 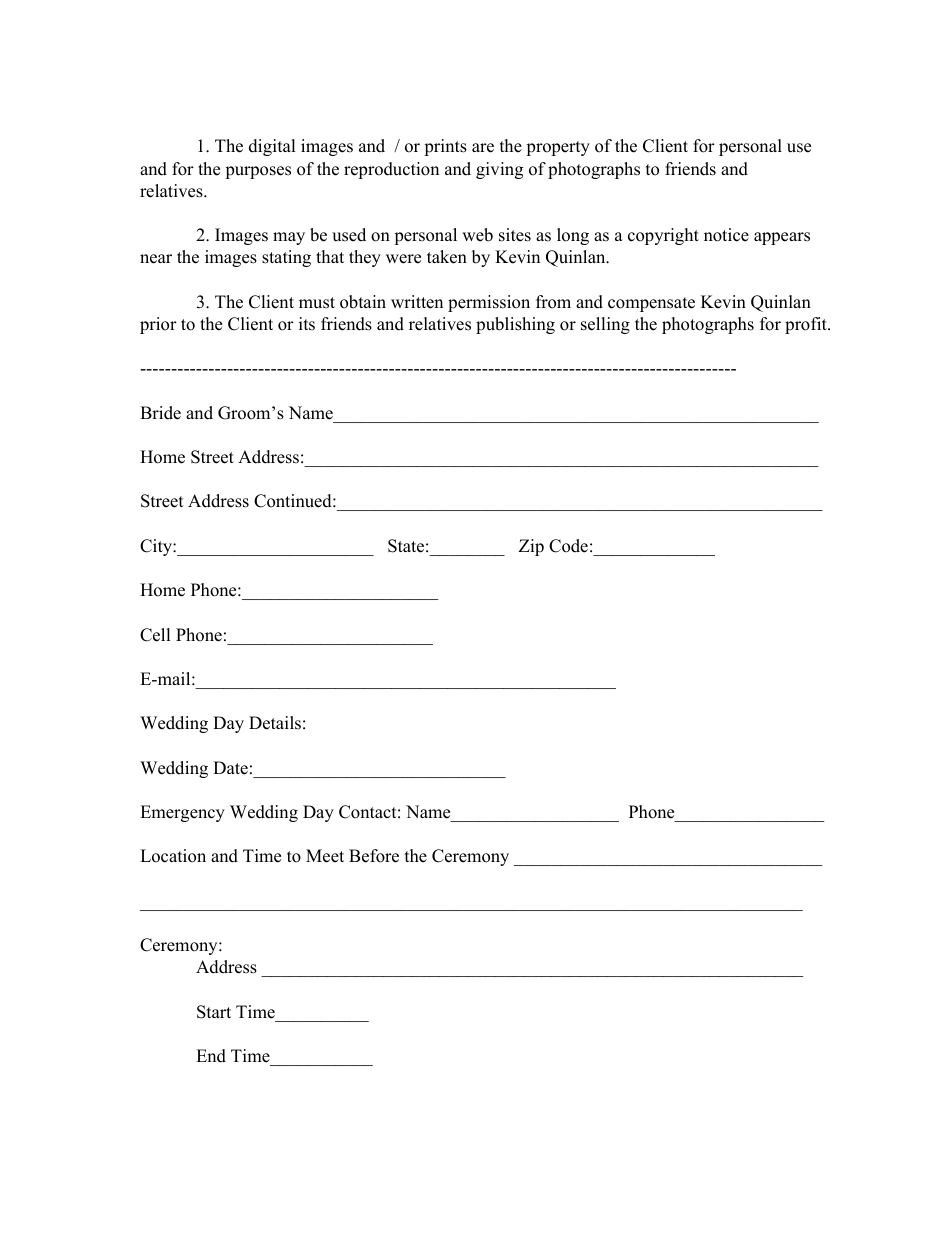 I want to click on Meet, so click(x=325, y=856).
